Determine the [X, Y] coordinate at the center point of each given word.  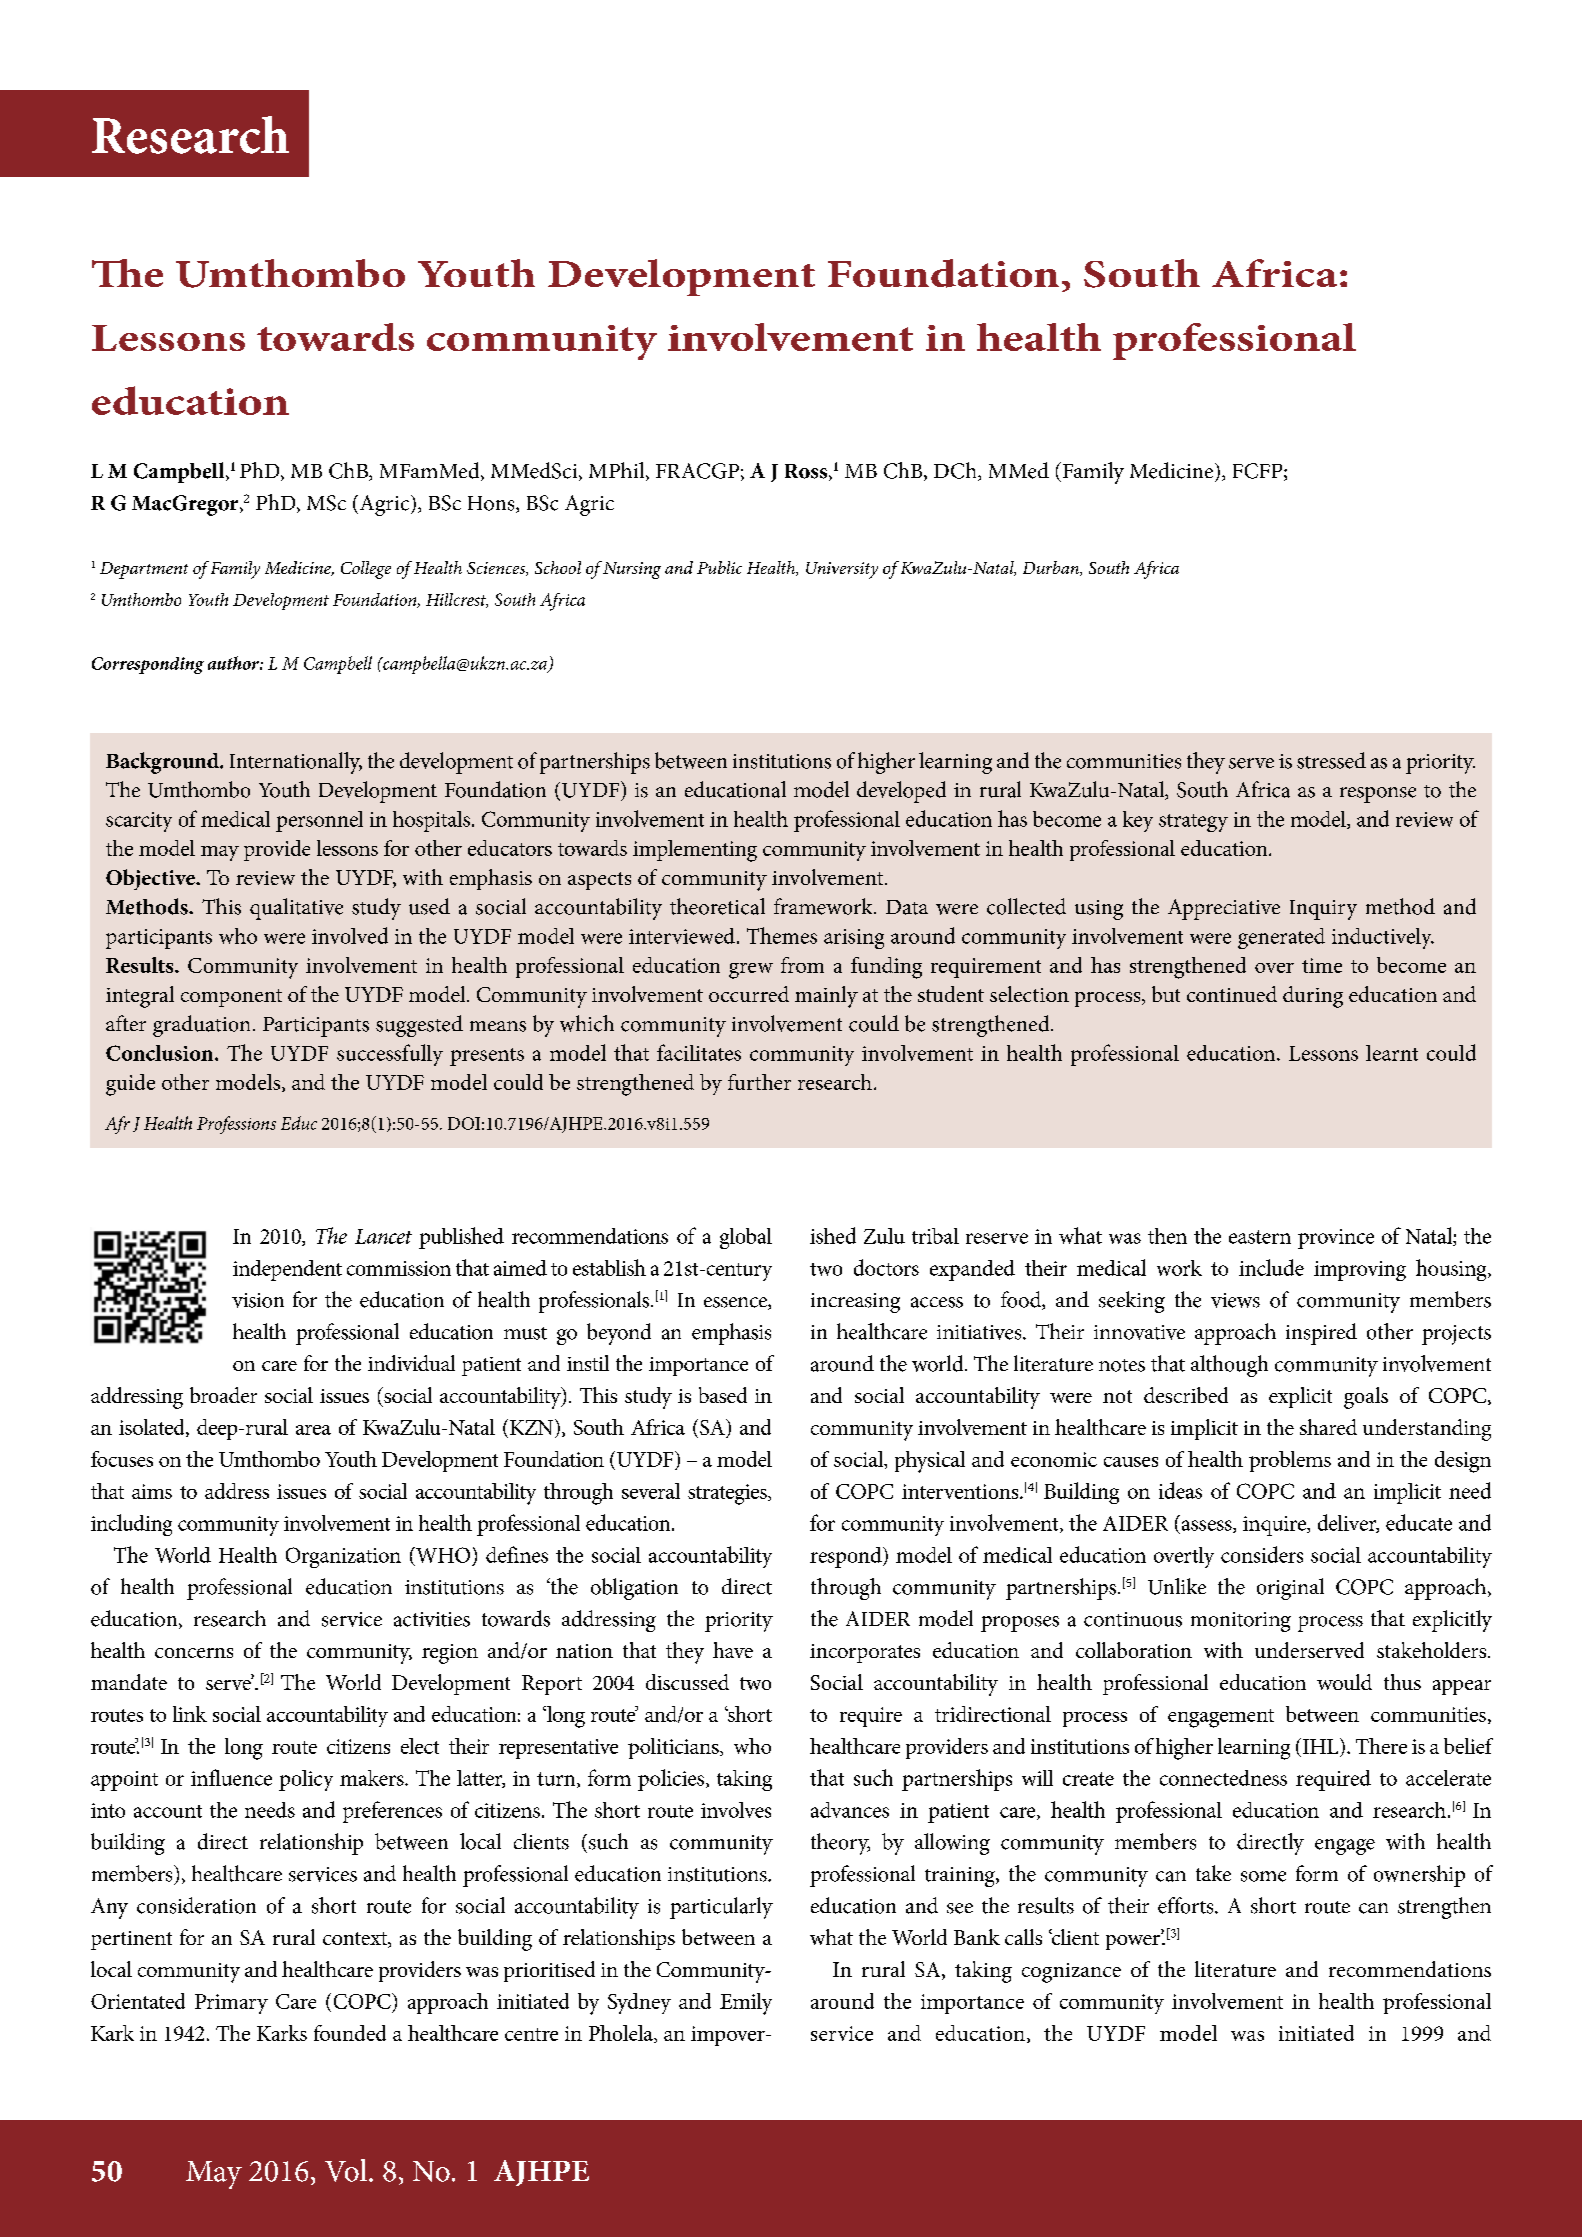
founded [350, 2033]
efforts [1187, 1905]
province [1336, 1239]
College [366, 570]
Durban [1052, 568]
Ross [807, 472]
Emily [746, 2004]
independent [287, 1270]
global [746, 1238]
